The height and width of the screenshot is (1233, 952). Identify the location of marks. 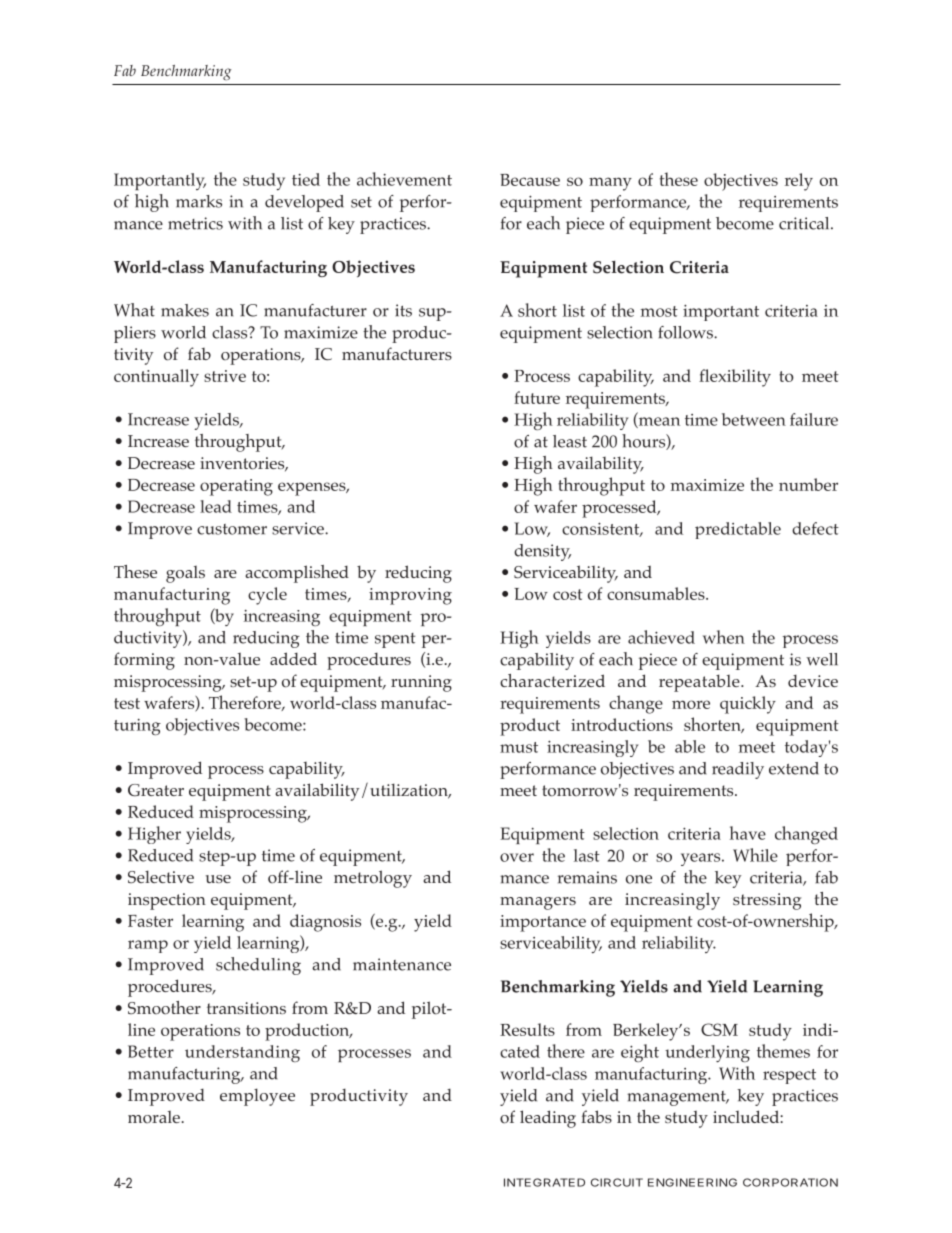
(199, 201).
